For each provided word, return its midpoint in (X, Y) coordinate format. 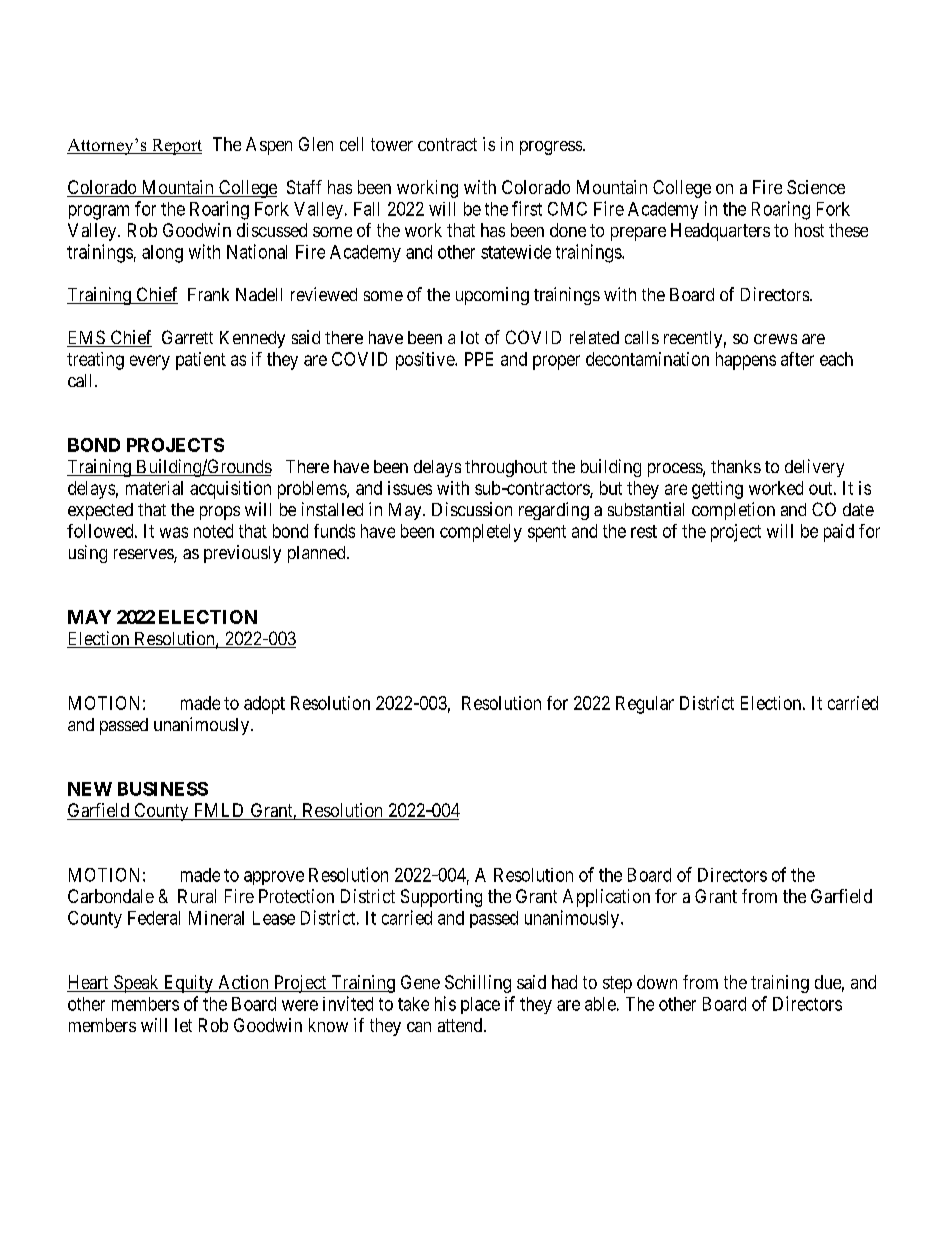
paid (839, 533)
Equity (188, 984)
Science (816, 187)
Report (175, 147)
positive (426, 361)
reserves (144, 555)
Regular (645, 705)
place (480, 1005)
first (527, 208)
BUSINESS (163, 789)
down (657, 982)
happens (746, 361)
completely (481, 533)
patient (201, 361)
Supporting (441, 898)
